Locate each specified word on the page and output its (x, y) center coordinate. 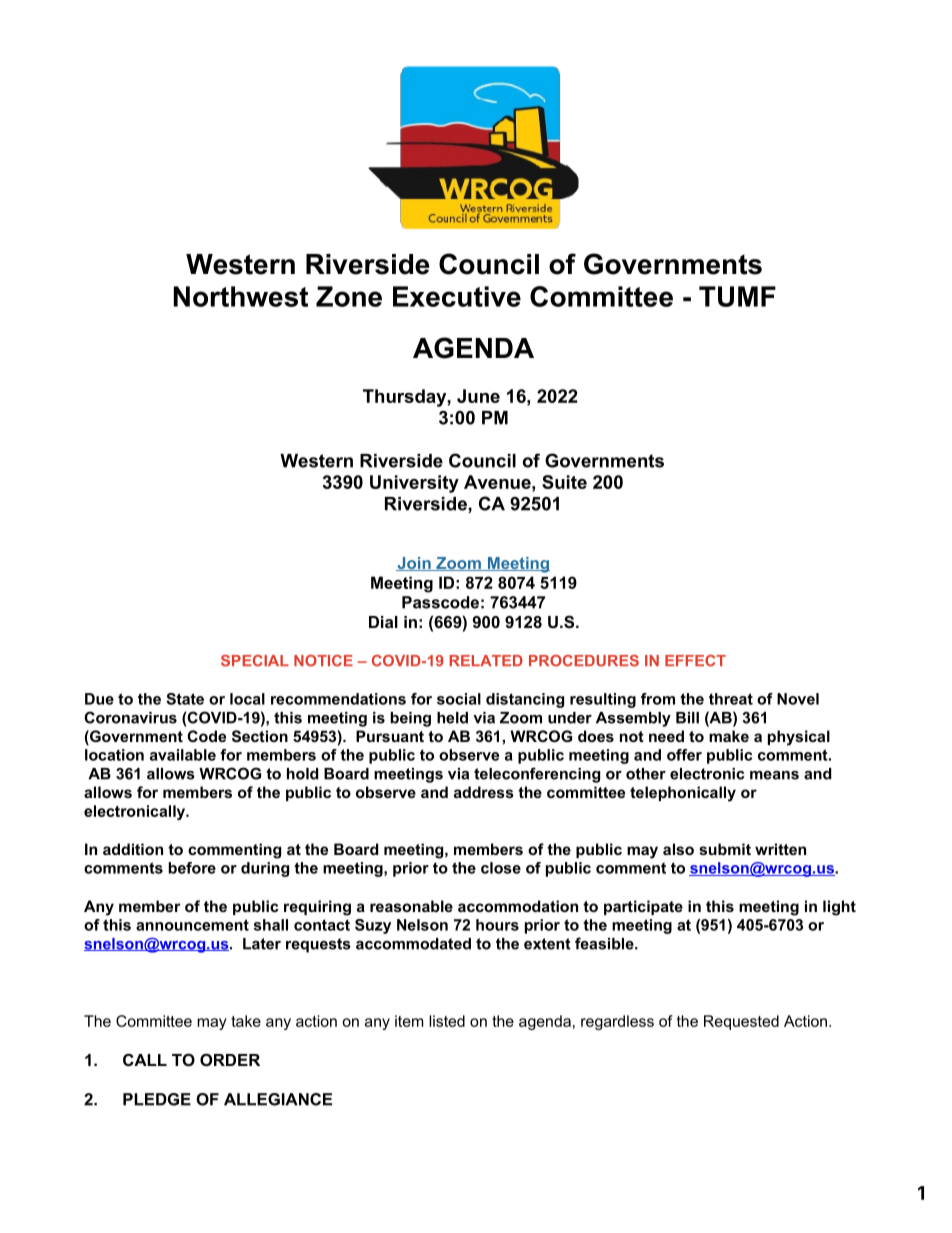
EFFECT (695, 661)
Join (414, 564)
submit (725, 849)
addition (133, 849)
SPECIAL (255, 661)
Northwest (241, 296)
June (478, 396)
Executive (457, 296)
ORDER (230, 1059)
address (484, 792)
